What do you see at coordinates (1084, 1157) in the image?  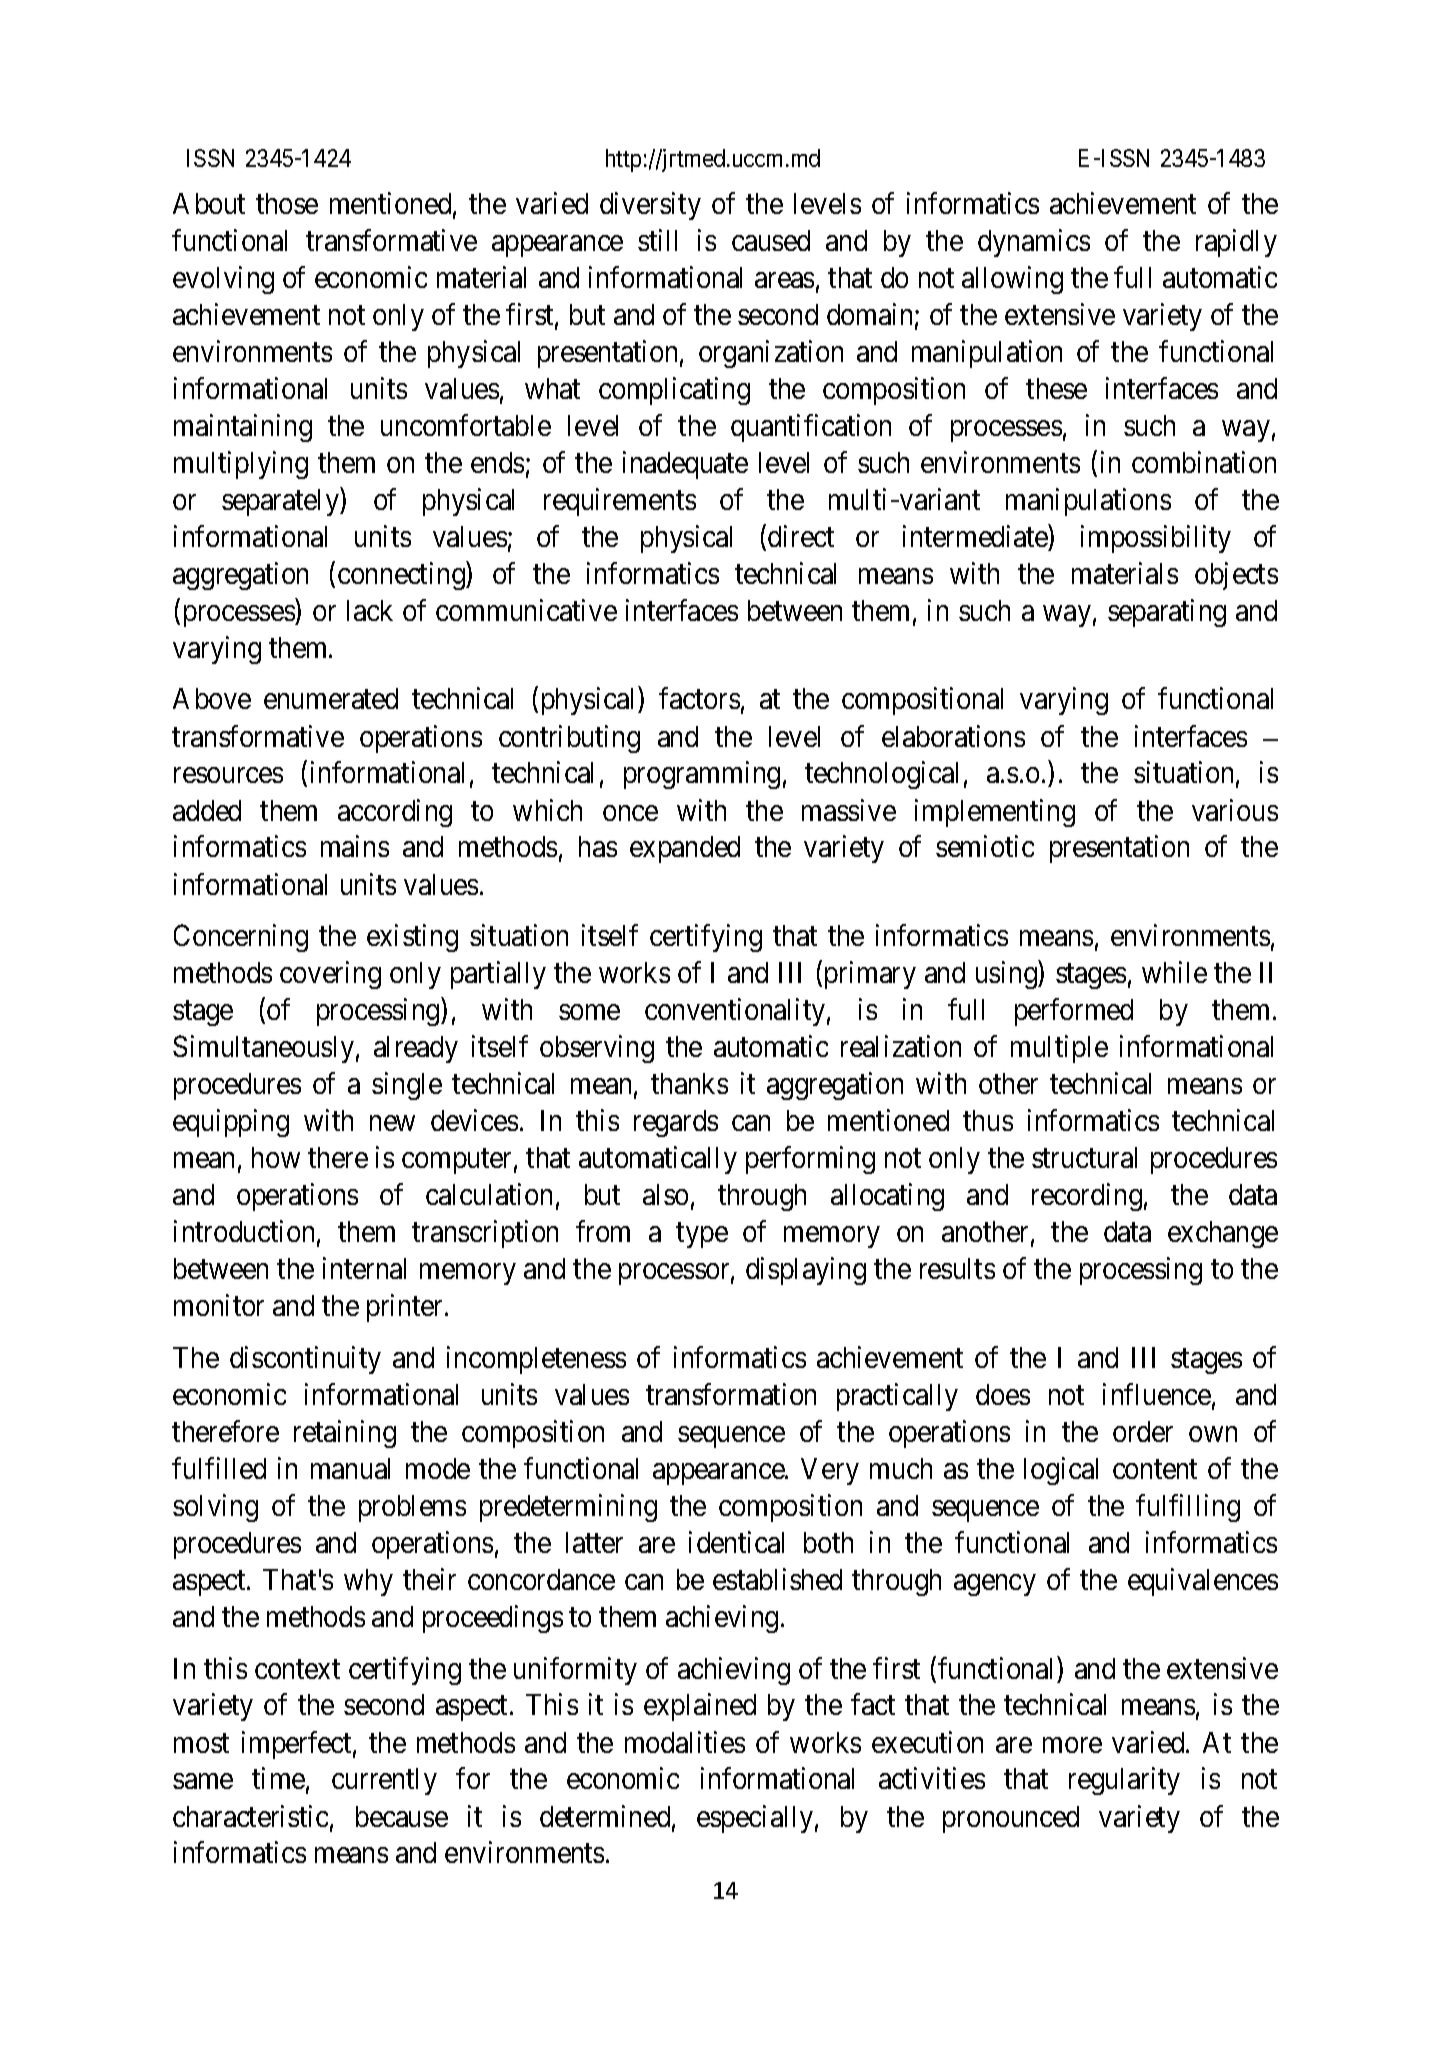 I see `structural` at bounding box center [1084, 1157].
